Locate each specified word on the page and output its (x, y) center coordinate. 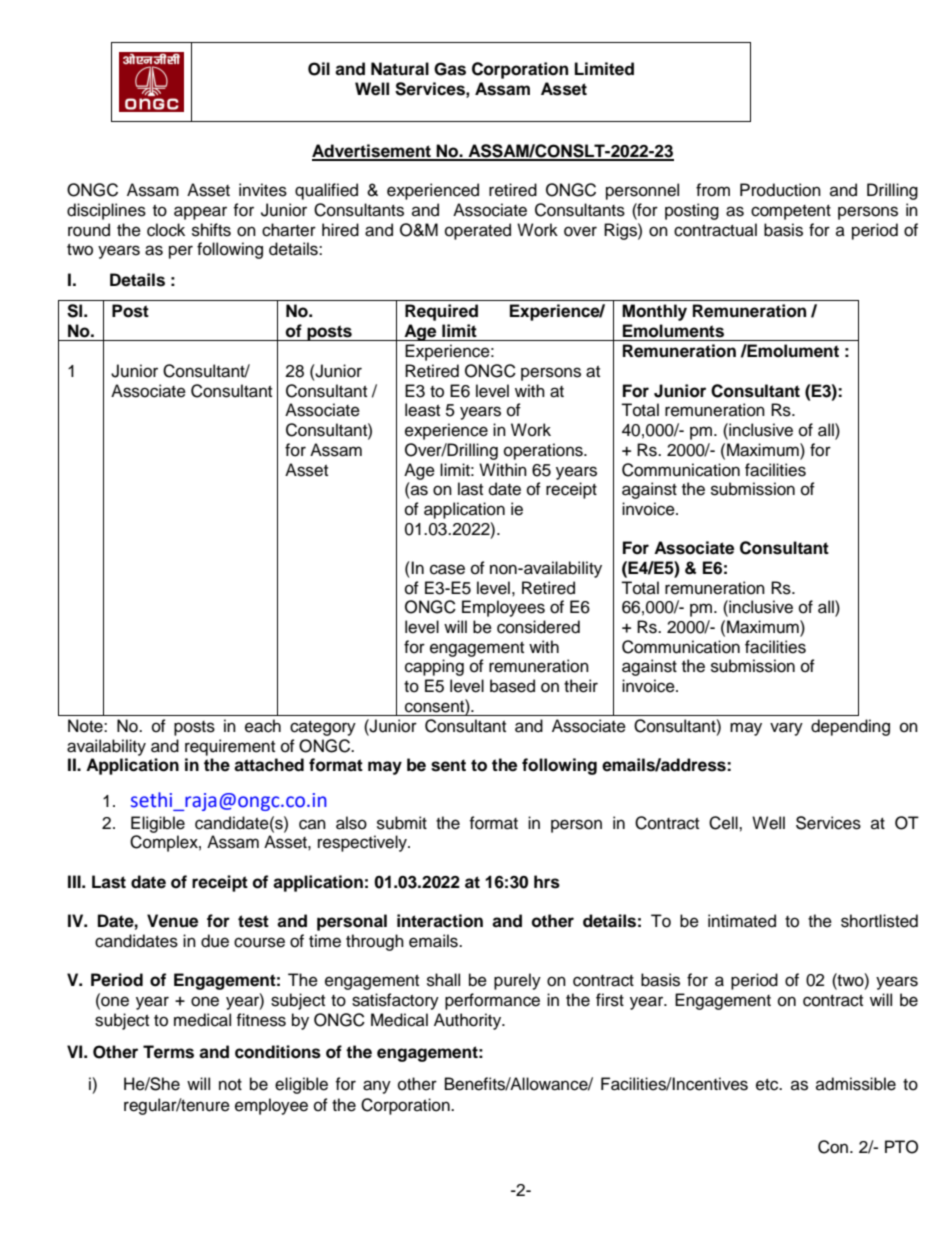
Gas (450, 69)
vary (786, 729)
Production (780, 190)
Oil (319, 69)
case (447, 569)
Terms (168, 1052)
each (263, 726)
